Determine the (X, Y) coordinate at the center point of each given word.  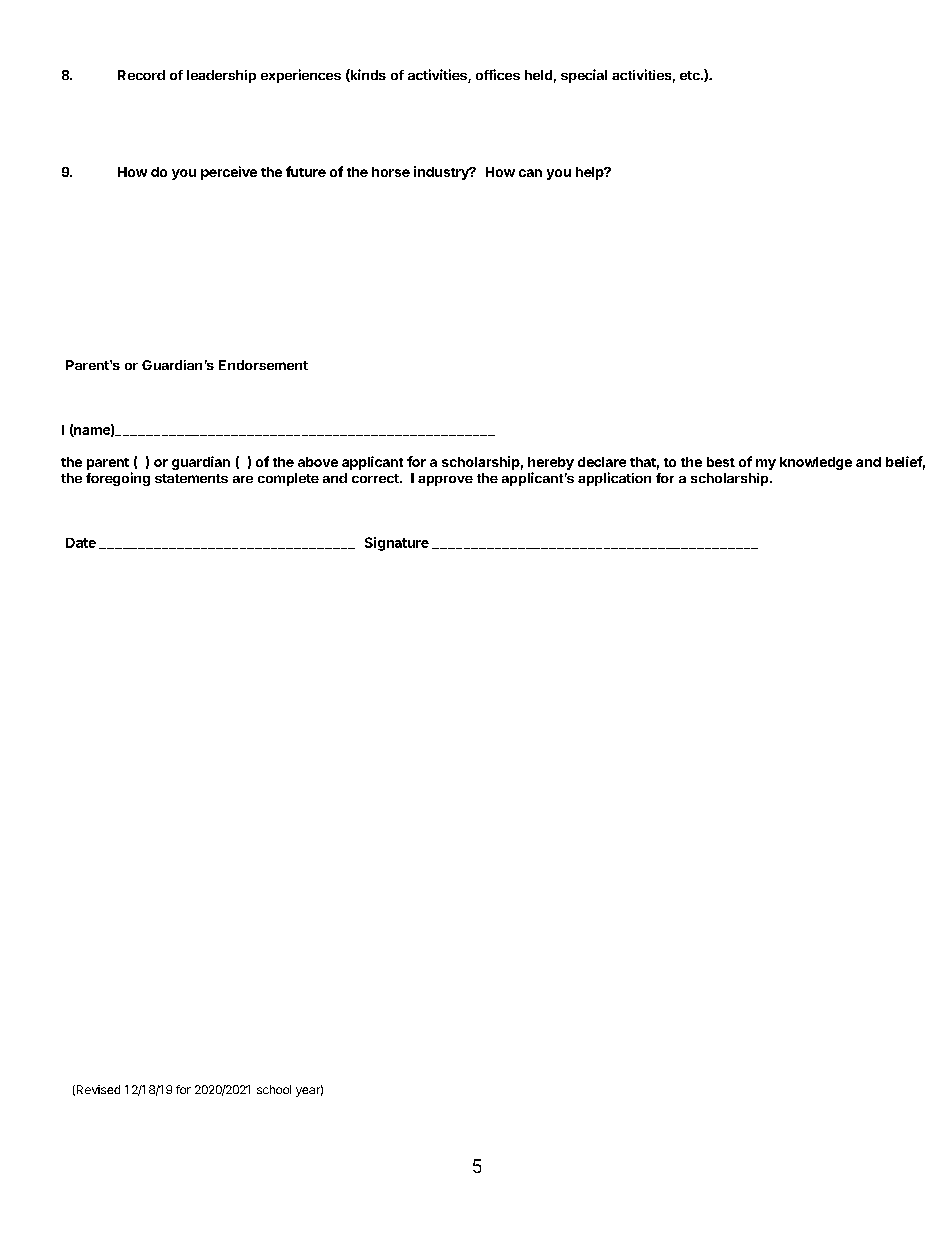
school (274, 1089)
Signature (397, 544)
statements (191, 478)
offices (498, 74)
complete (288, 479)
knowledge (816, 463)
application (614, 479)
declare (602, 462)
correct (376, 478)
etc (691, 75)
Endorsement (263, 365)
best (721, 462)
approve (445, 481)
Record (141, 75)
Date (81, 543)
